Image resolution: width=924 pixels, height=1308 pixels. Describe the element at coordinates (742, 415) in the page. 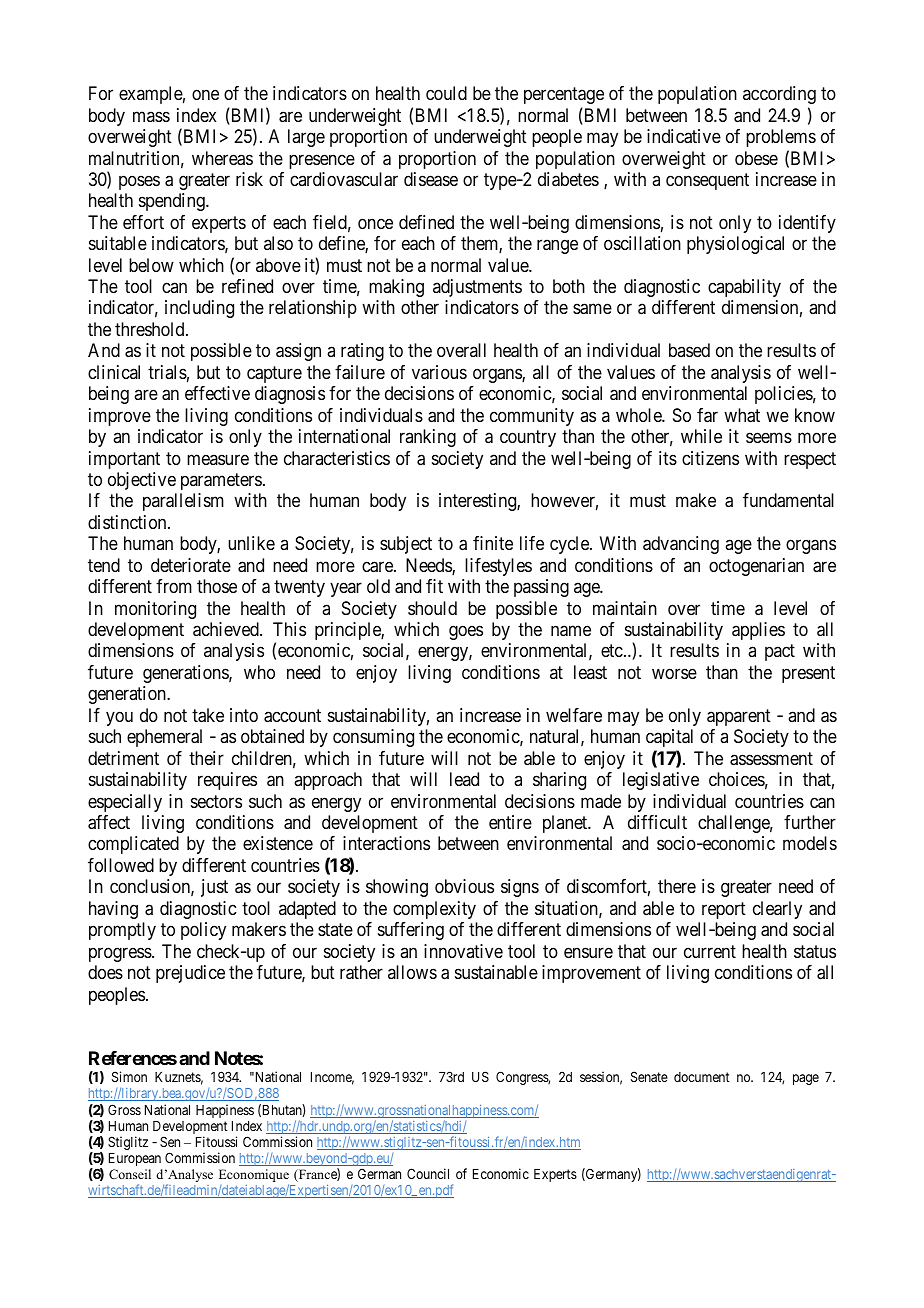

I see `what` at that location.
